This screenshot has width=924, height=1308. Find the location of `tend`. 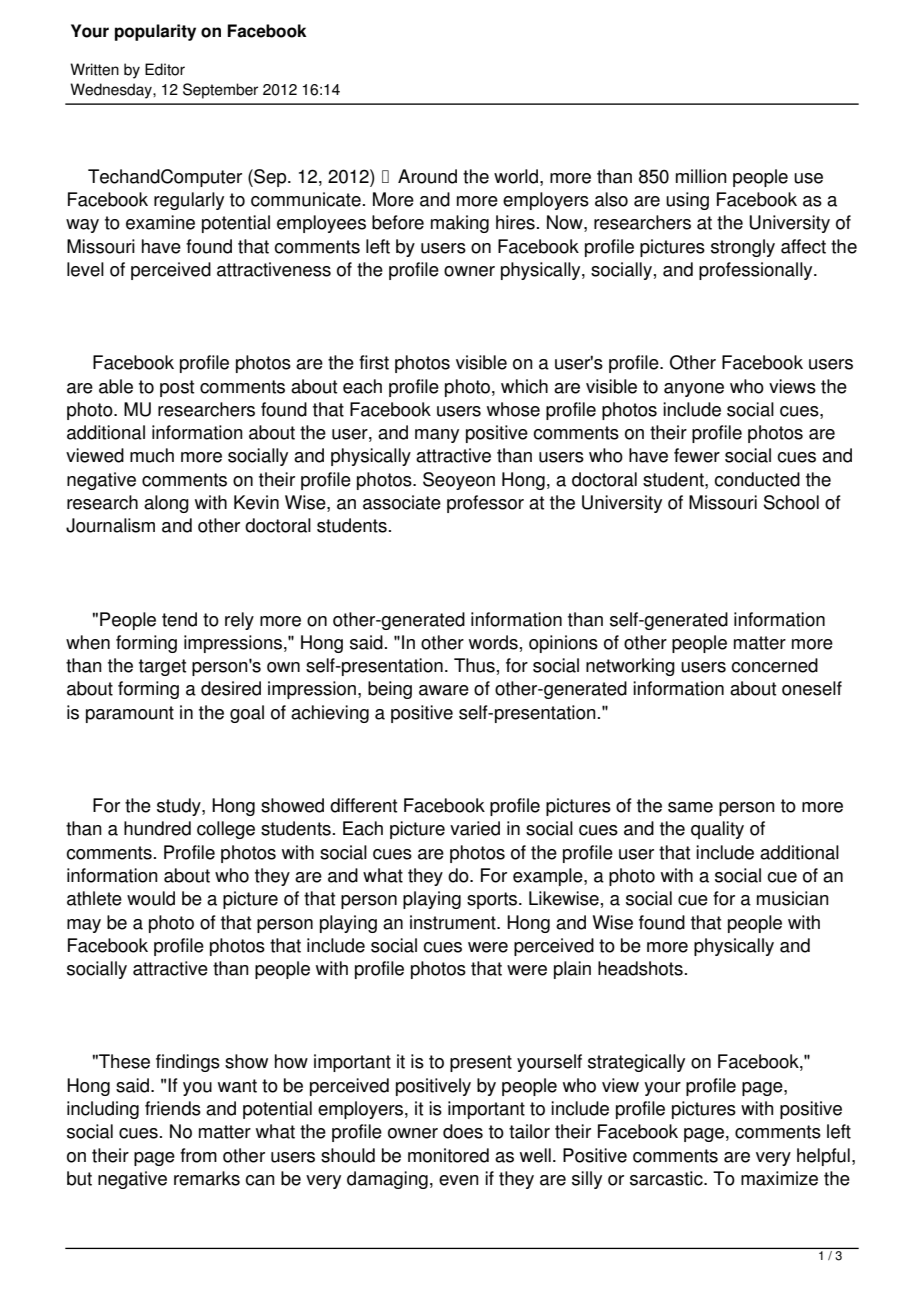

tend is located at coordinates (179, 619).
